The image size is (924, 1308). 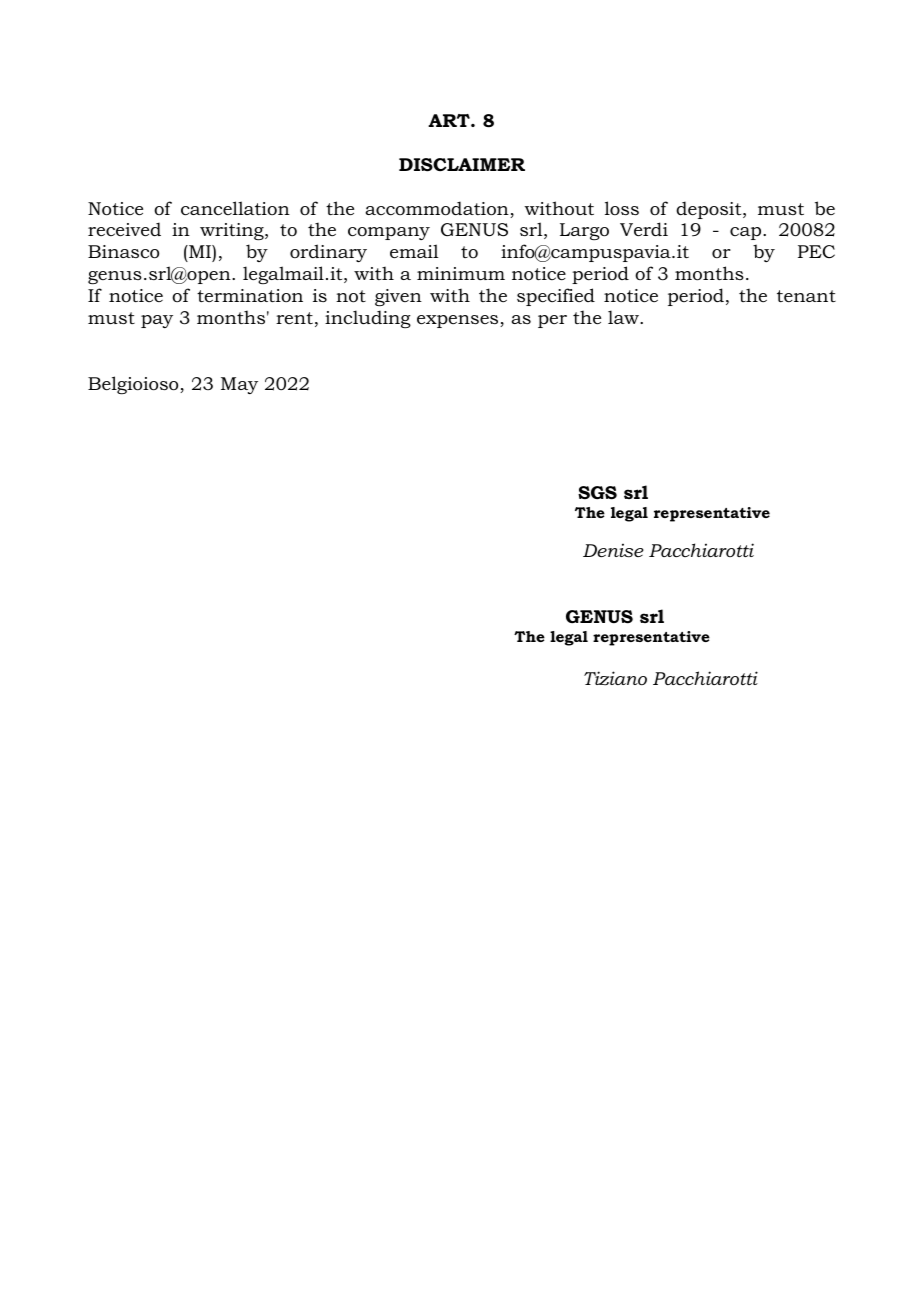 What do you see at coordinates (613, 551) in the image?
I see `Denise` at bounding box center [613, 551].
